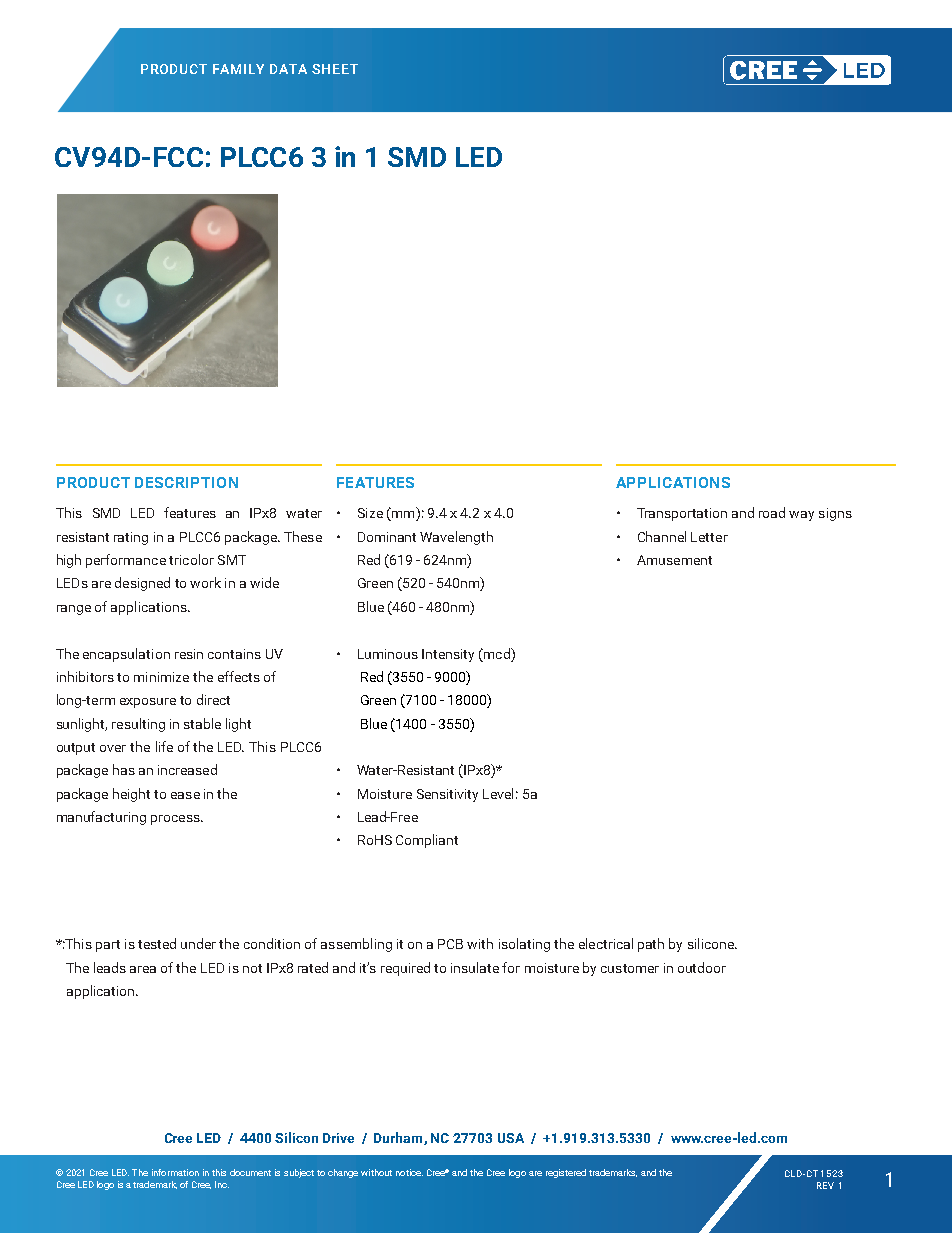 The height and width of the screenshot is (1233, 952). What do you see at coordinates (335, 69) in the screenshot?
I see `SHEET` at bounding box center [335, 69].
